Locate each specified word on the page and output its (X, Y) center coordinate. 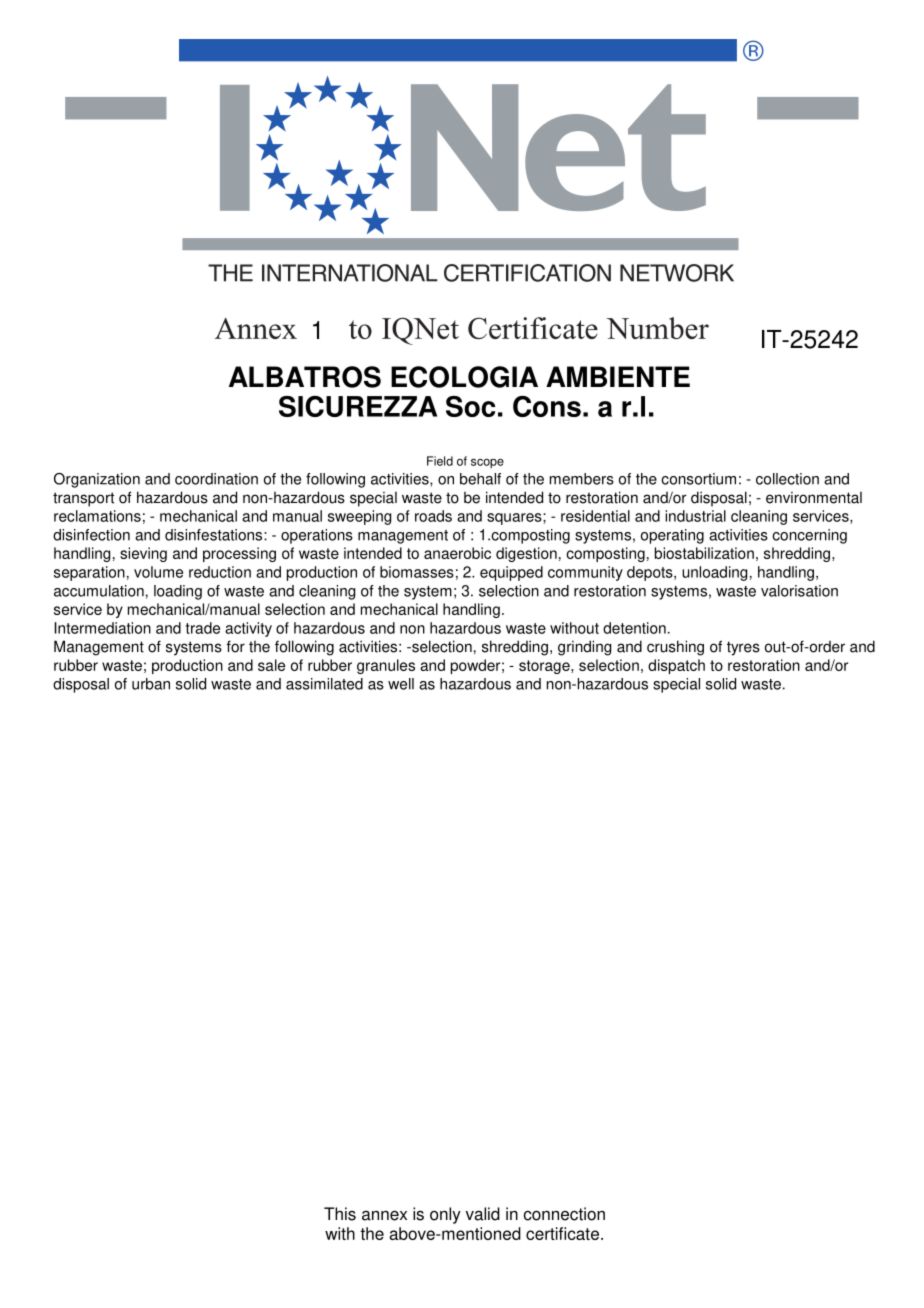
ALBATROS (305, 377)
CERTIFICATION (527, 273)
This (340, 1214)
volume (158, 572)
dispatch (676, 666)
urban (151, 684)
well (401, 684)
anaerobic (457, 553)
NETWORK (677, 273)
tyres (743, 648)
